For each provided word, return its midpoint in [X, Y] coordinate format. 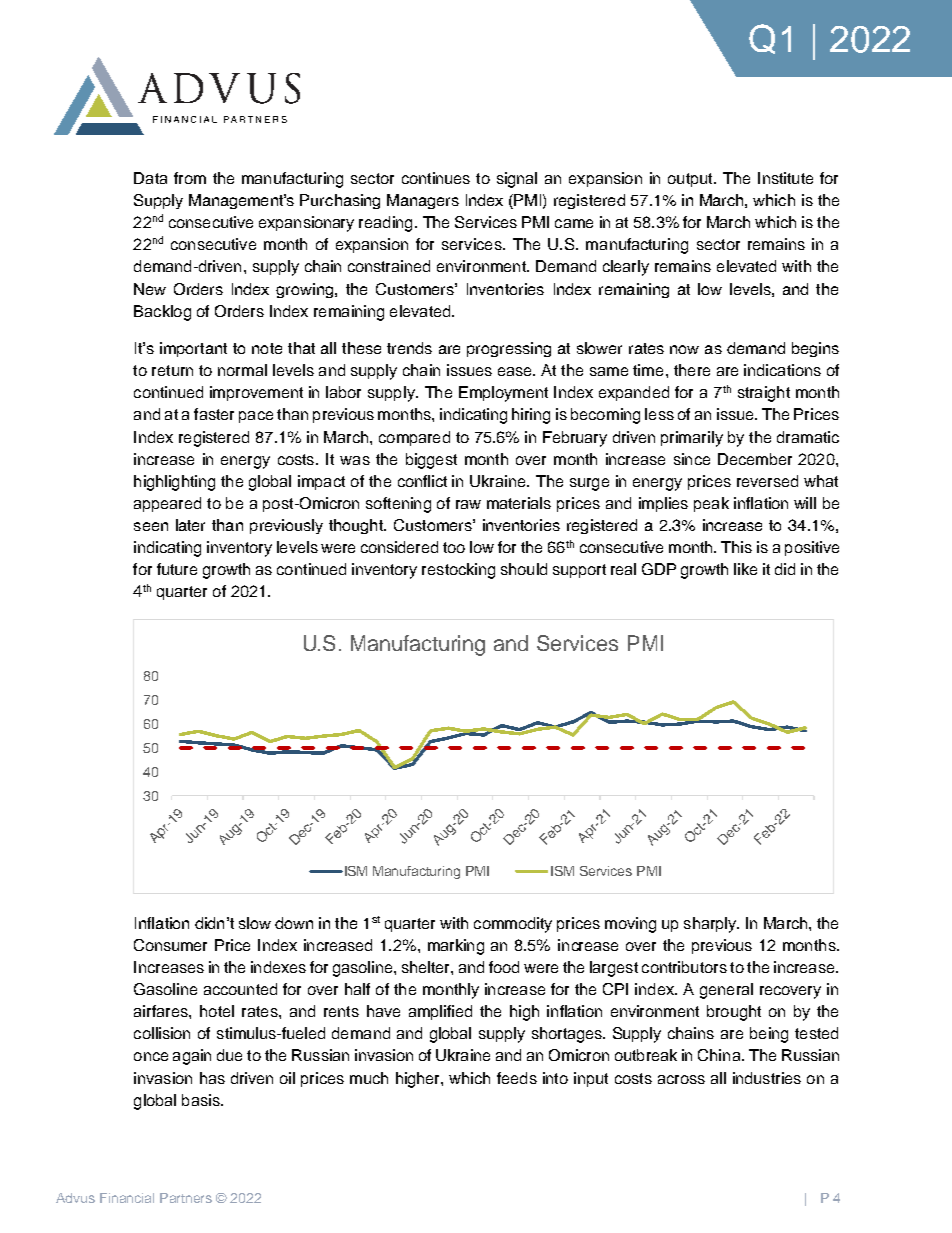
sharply [711, 925]
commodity [513, 925]
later [190, 525]
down [294, 923]
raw [468, 504]
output [691, 180]
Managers [423, 201]
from [190, 178]
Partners [186, 1198]
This [736, 547]
